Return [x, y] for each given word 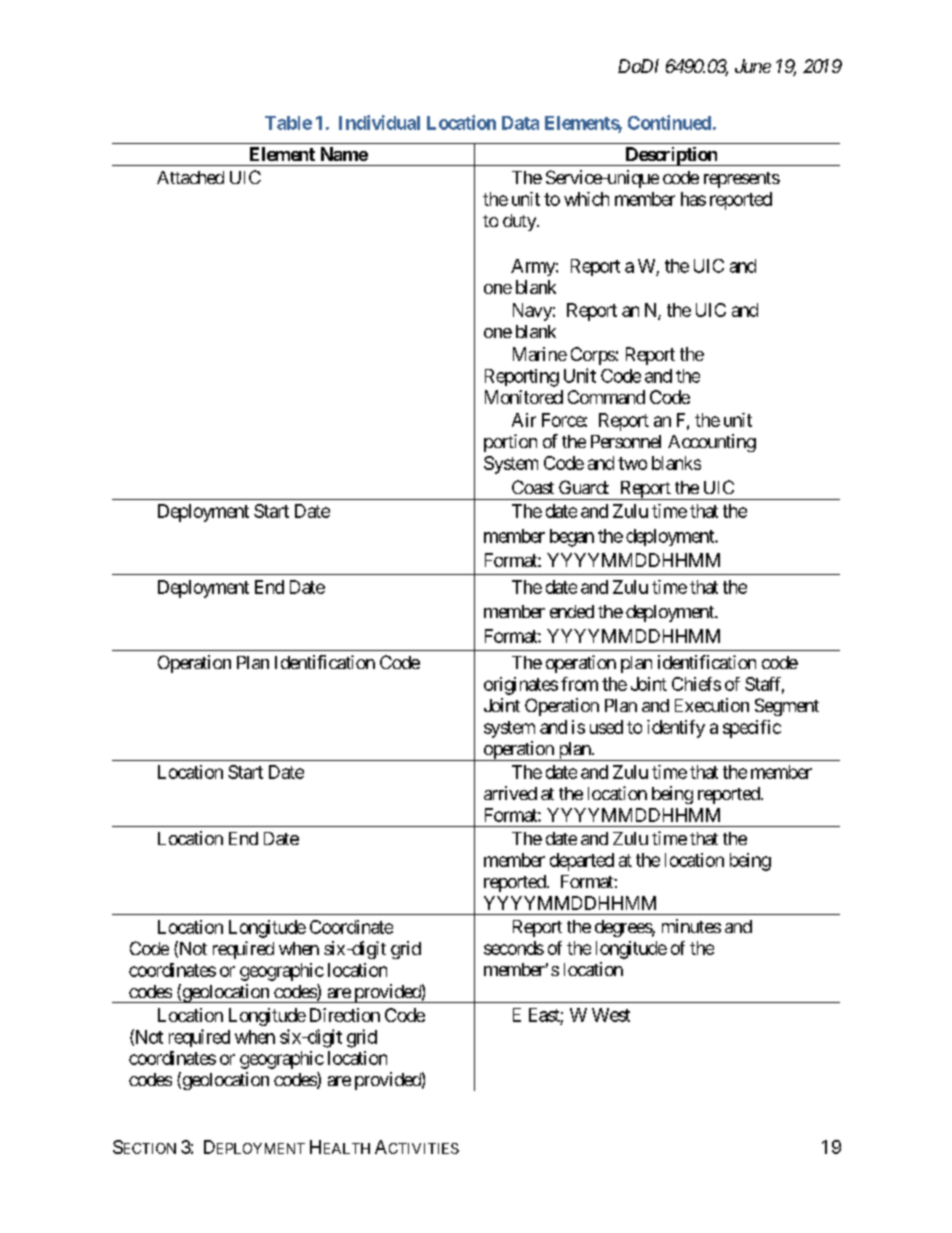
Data [520, 123]
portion [510, 443]
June [753, 66]
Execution [712, 705]
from [579, 684]
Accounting [712, 443]
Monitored [524, 397]
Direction [345, 1015]
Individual [379, 122]
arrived [510, 793]
